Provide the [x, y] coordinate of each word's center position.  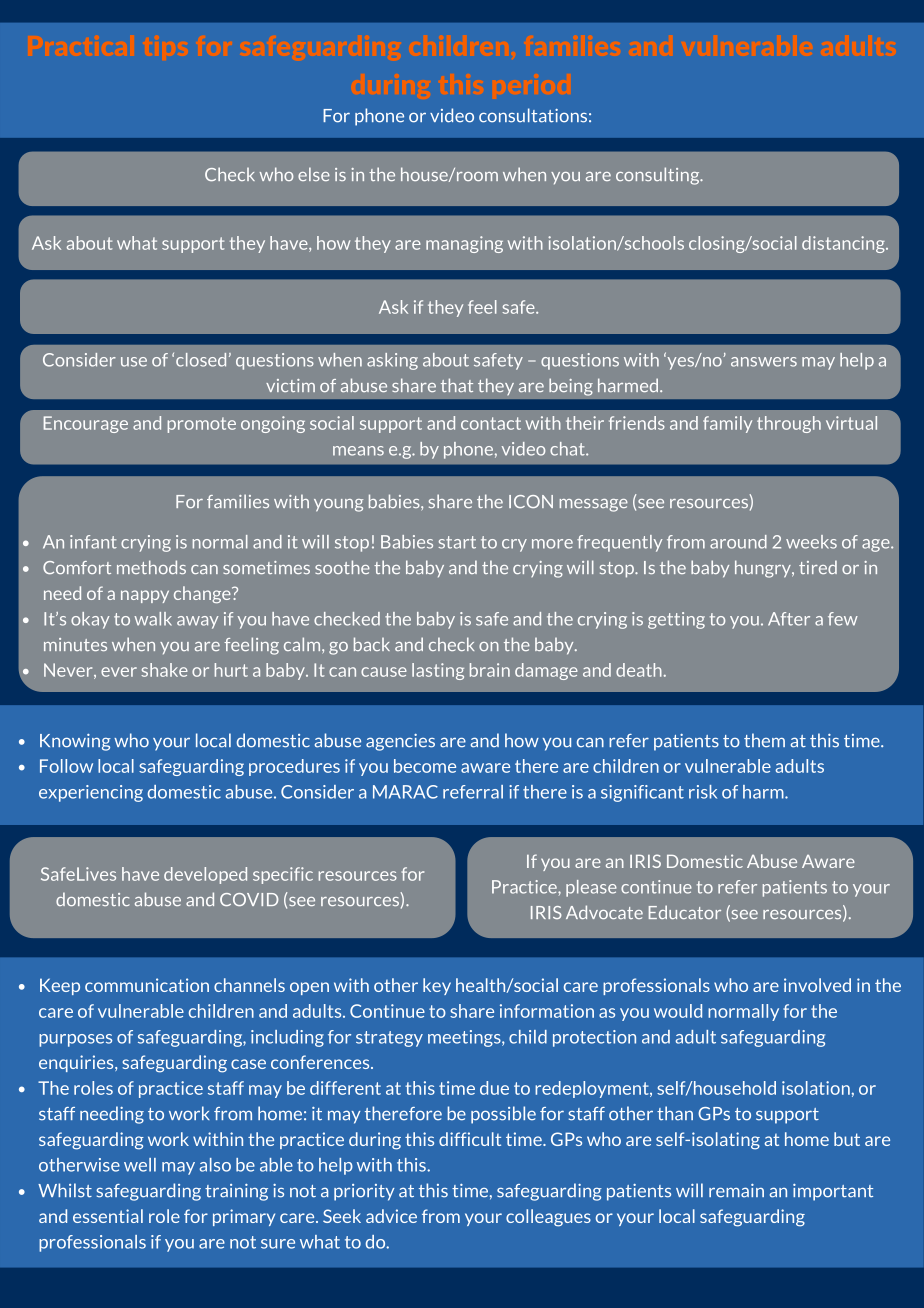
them [764, 740]
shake [164, 670]
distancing [844, 244]
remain [736, 1191]
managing [464, 244]
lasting [438, 671]
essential [108, 1216]
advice [391, 1216]
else [314, 174]
